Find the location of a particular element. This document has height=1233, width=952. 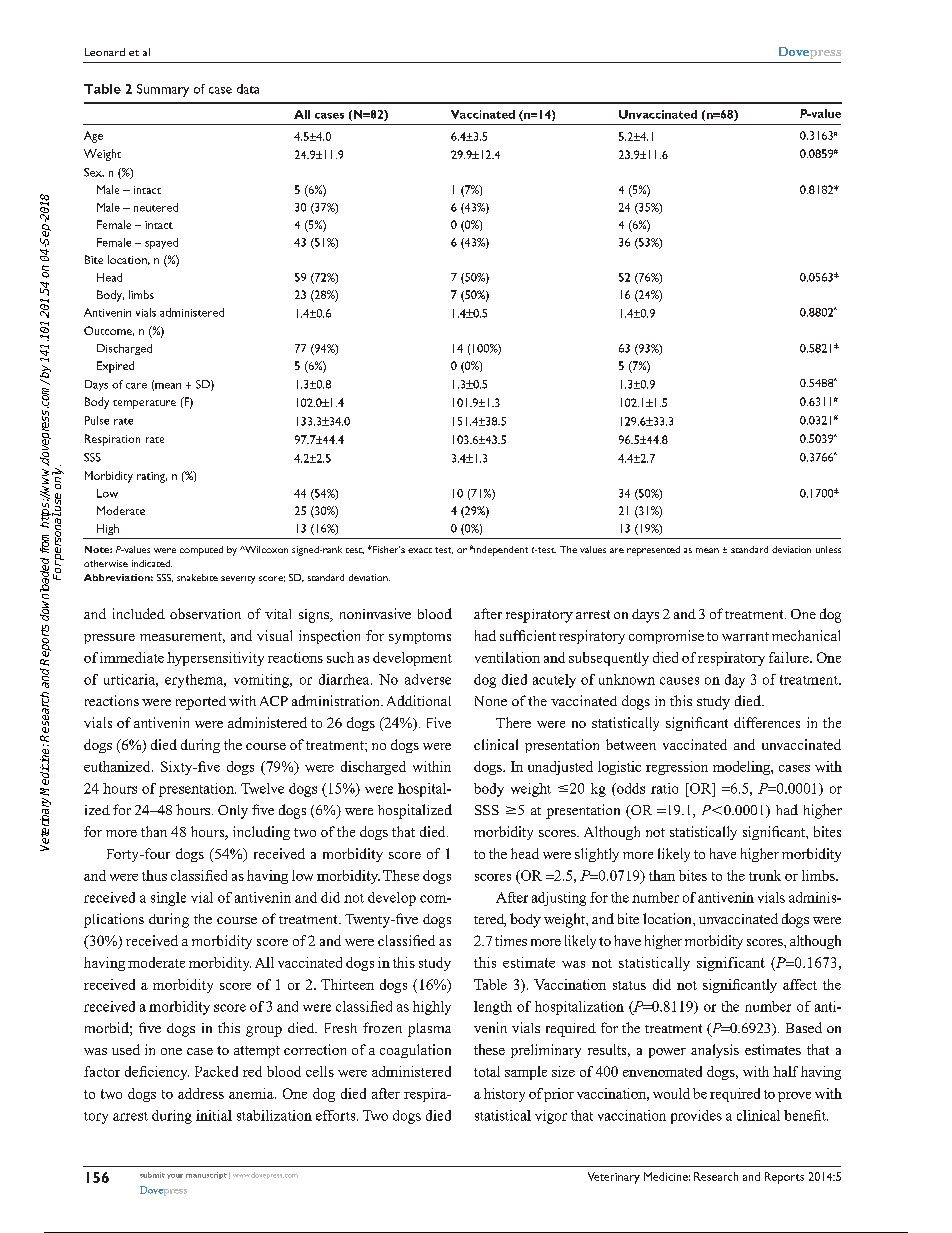

Summary is located at coordinates (163, 90).
